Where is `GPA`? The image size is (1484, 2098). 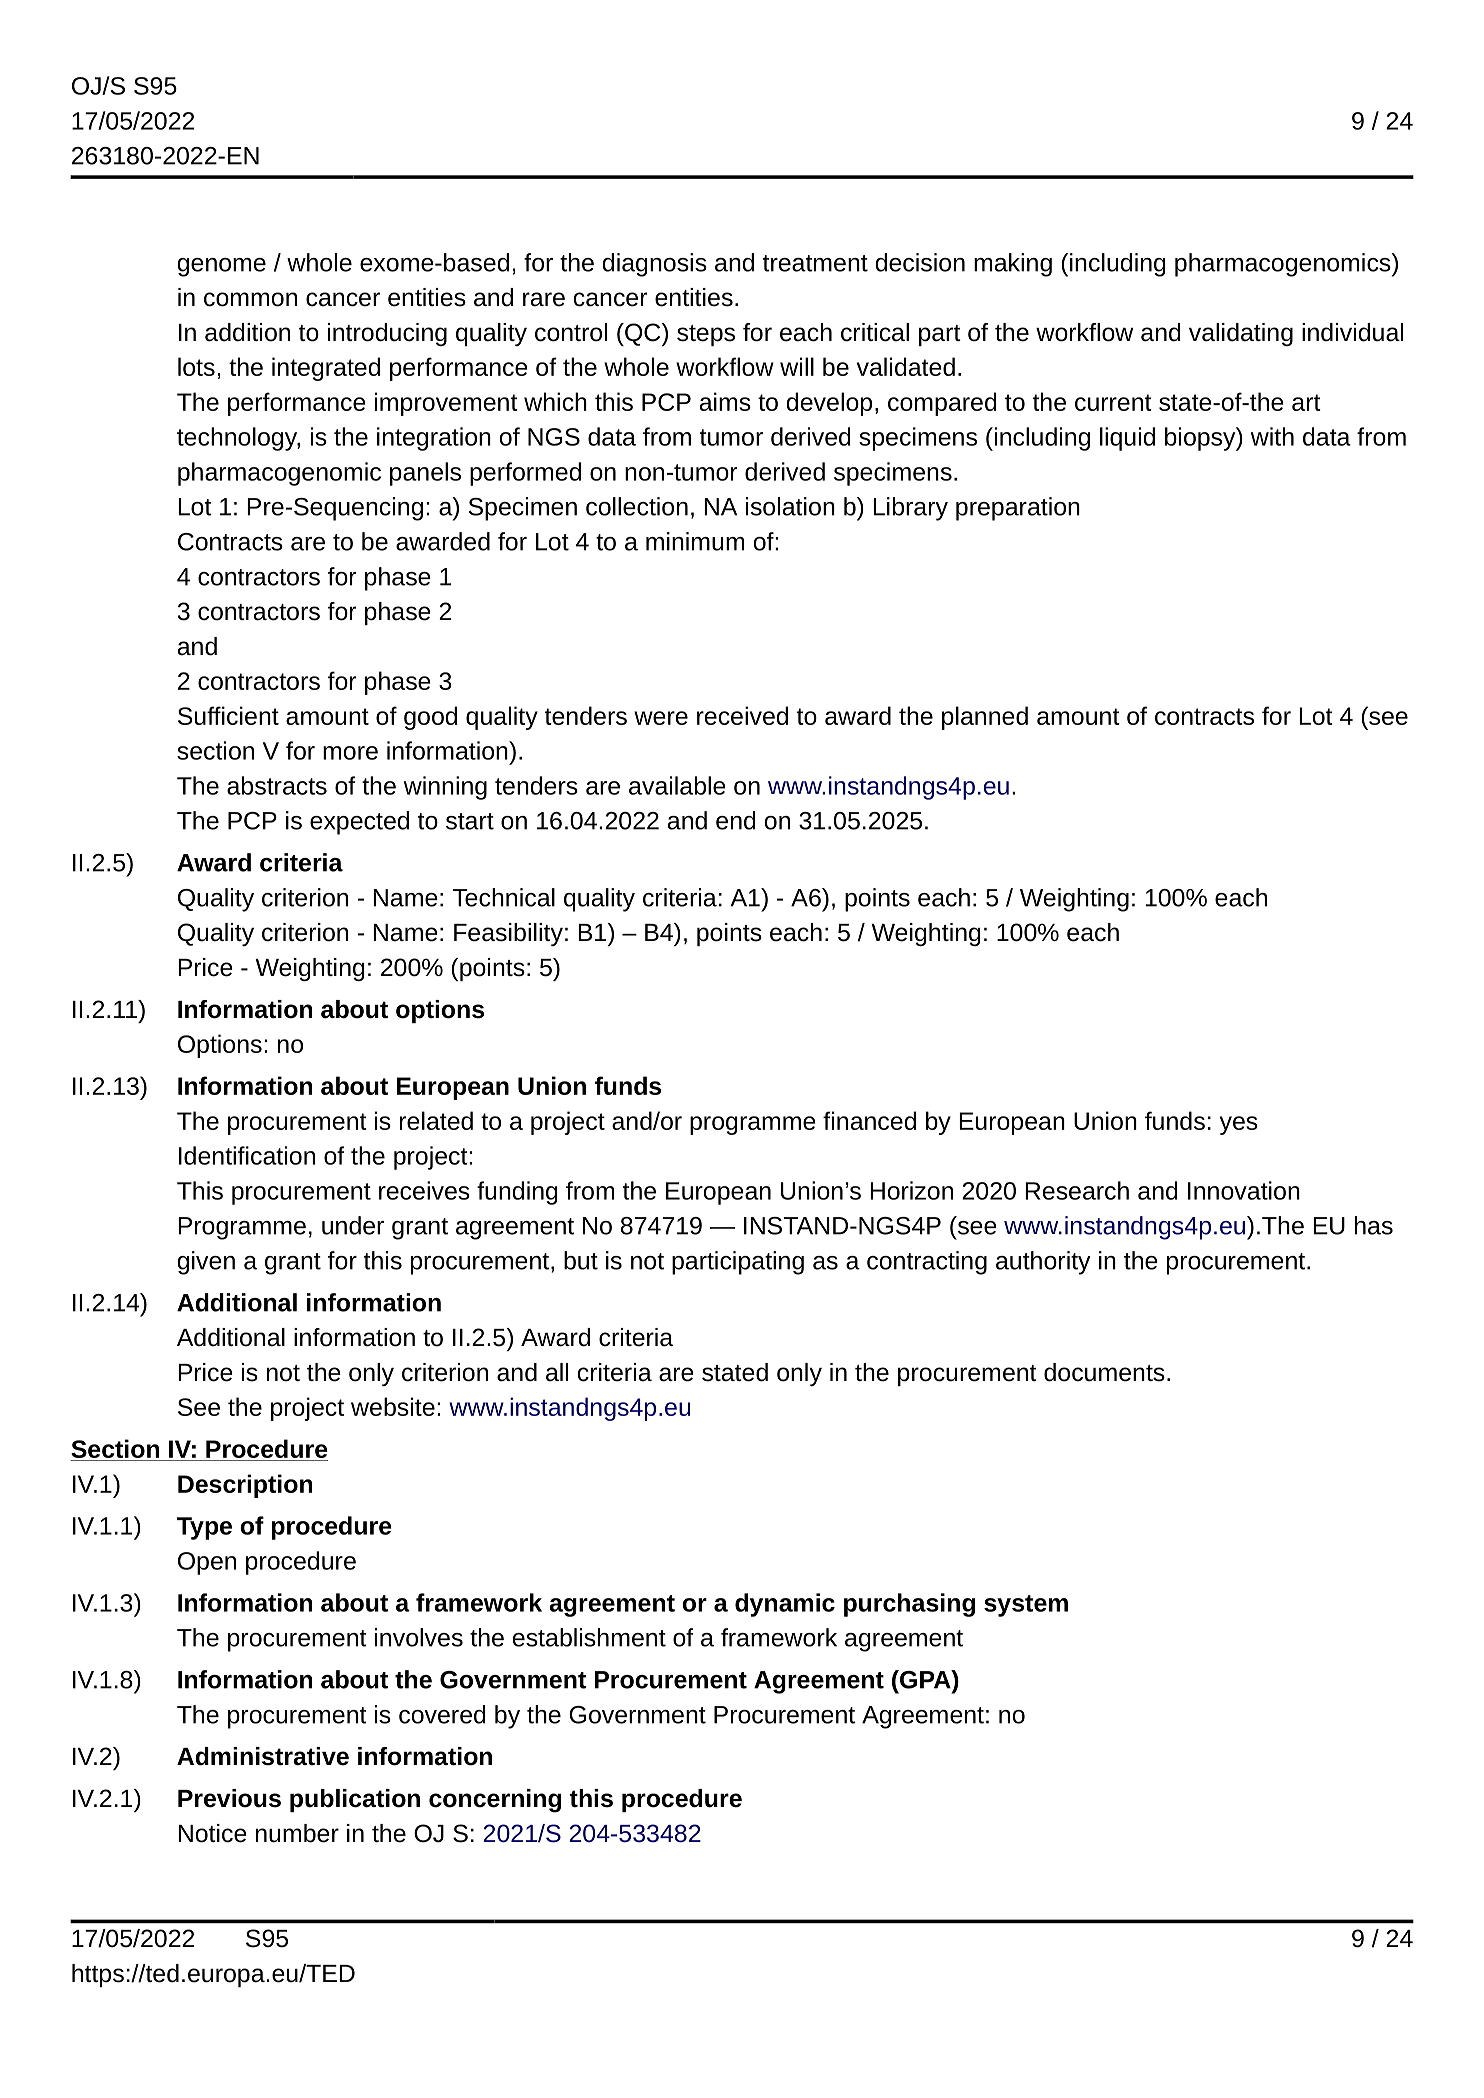 GPA is located at coordinates (925, 1679).
